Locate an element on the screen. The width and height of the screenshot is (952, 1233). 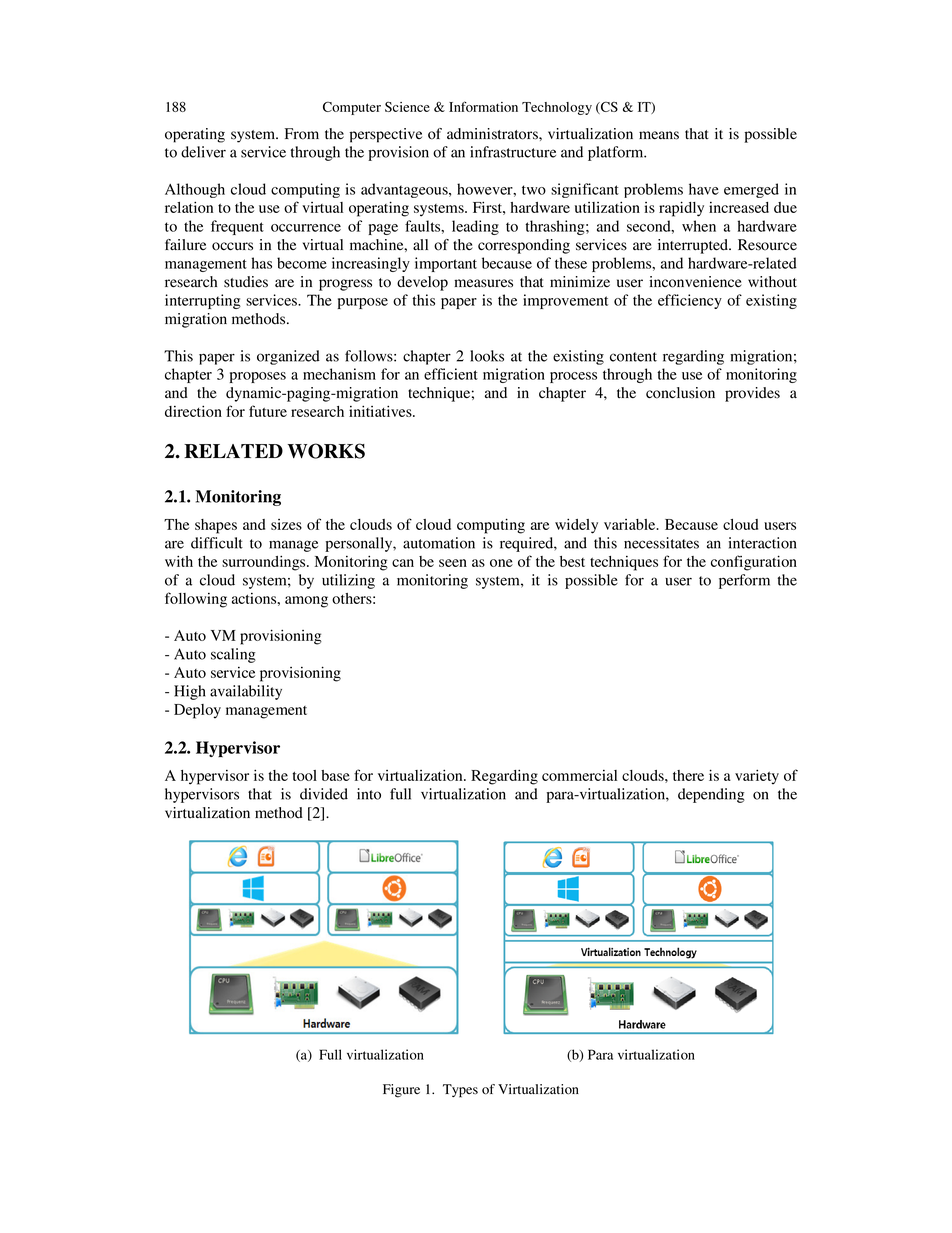
conclusion is located at coordinates (680, 393).
